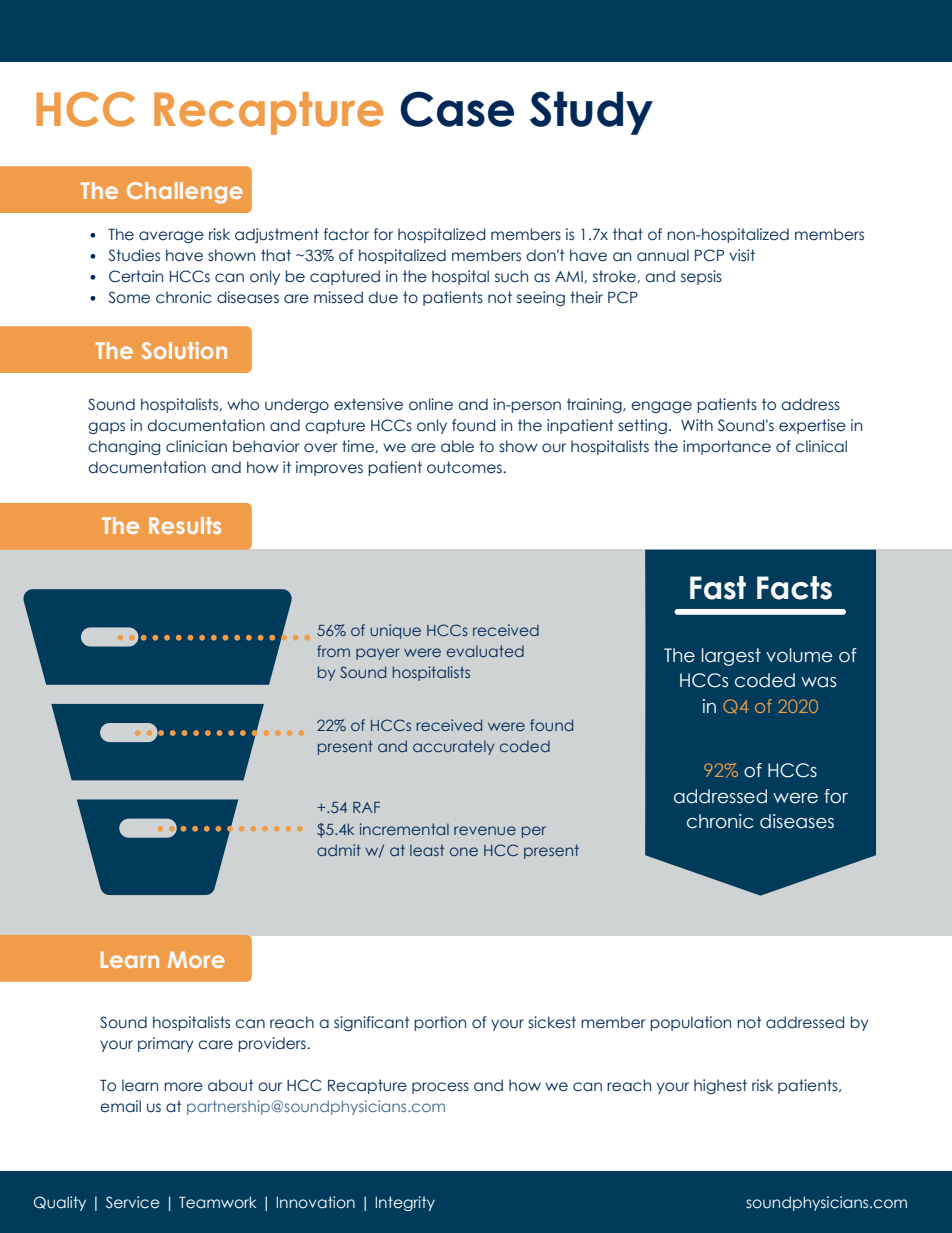 This screenshot has height=1233, width=952. Describe the element at coordinates (591, 113) in the screenshot. I see `Study` at that location.
